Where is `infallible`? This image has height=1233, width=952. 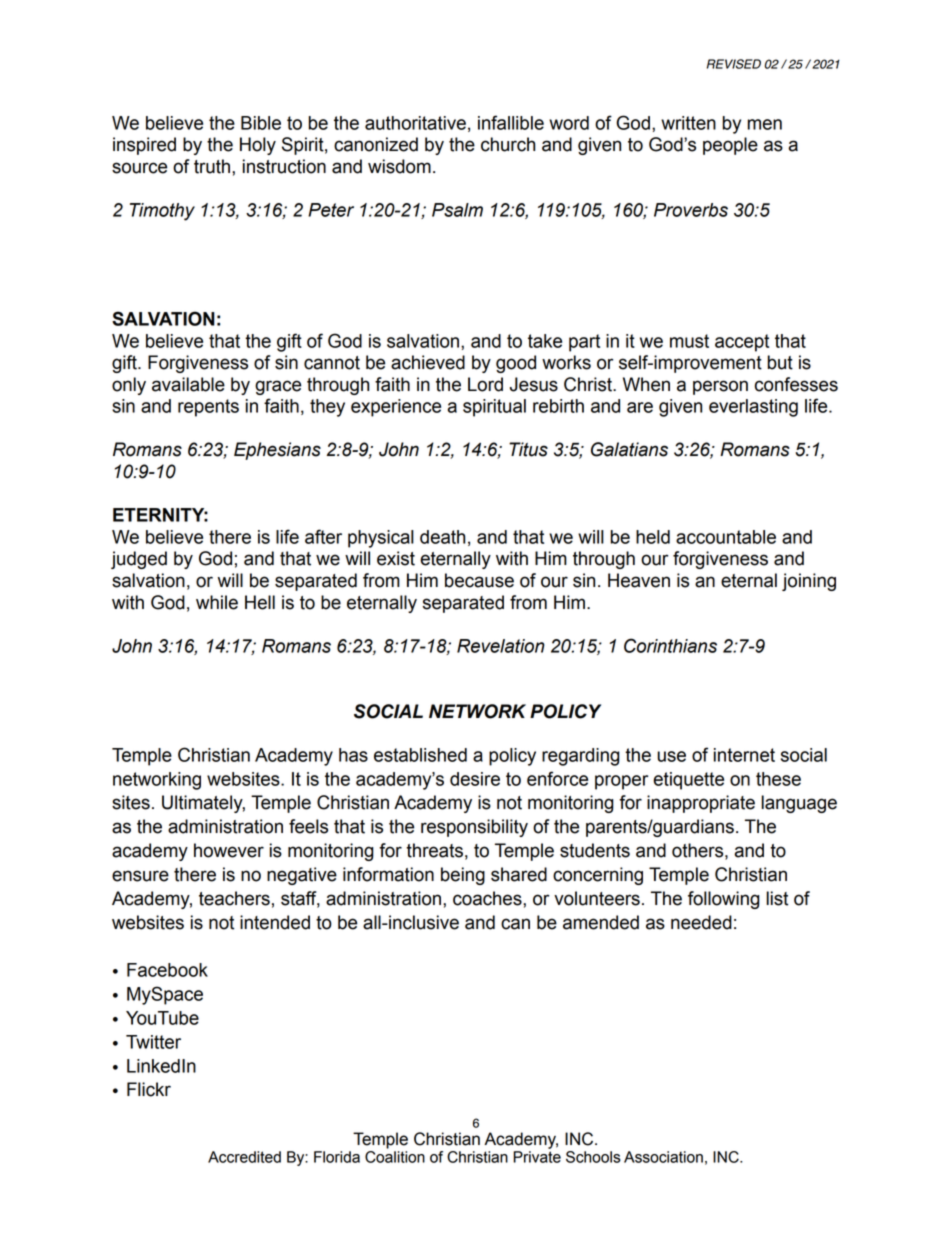
infallible is located at coordinates (511, 122).
